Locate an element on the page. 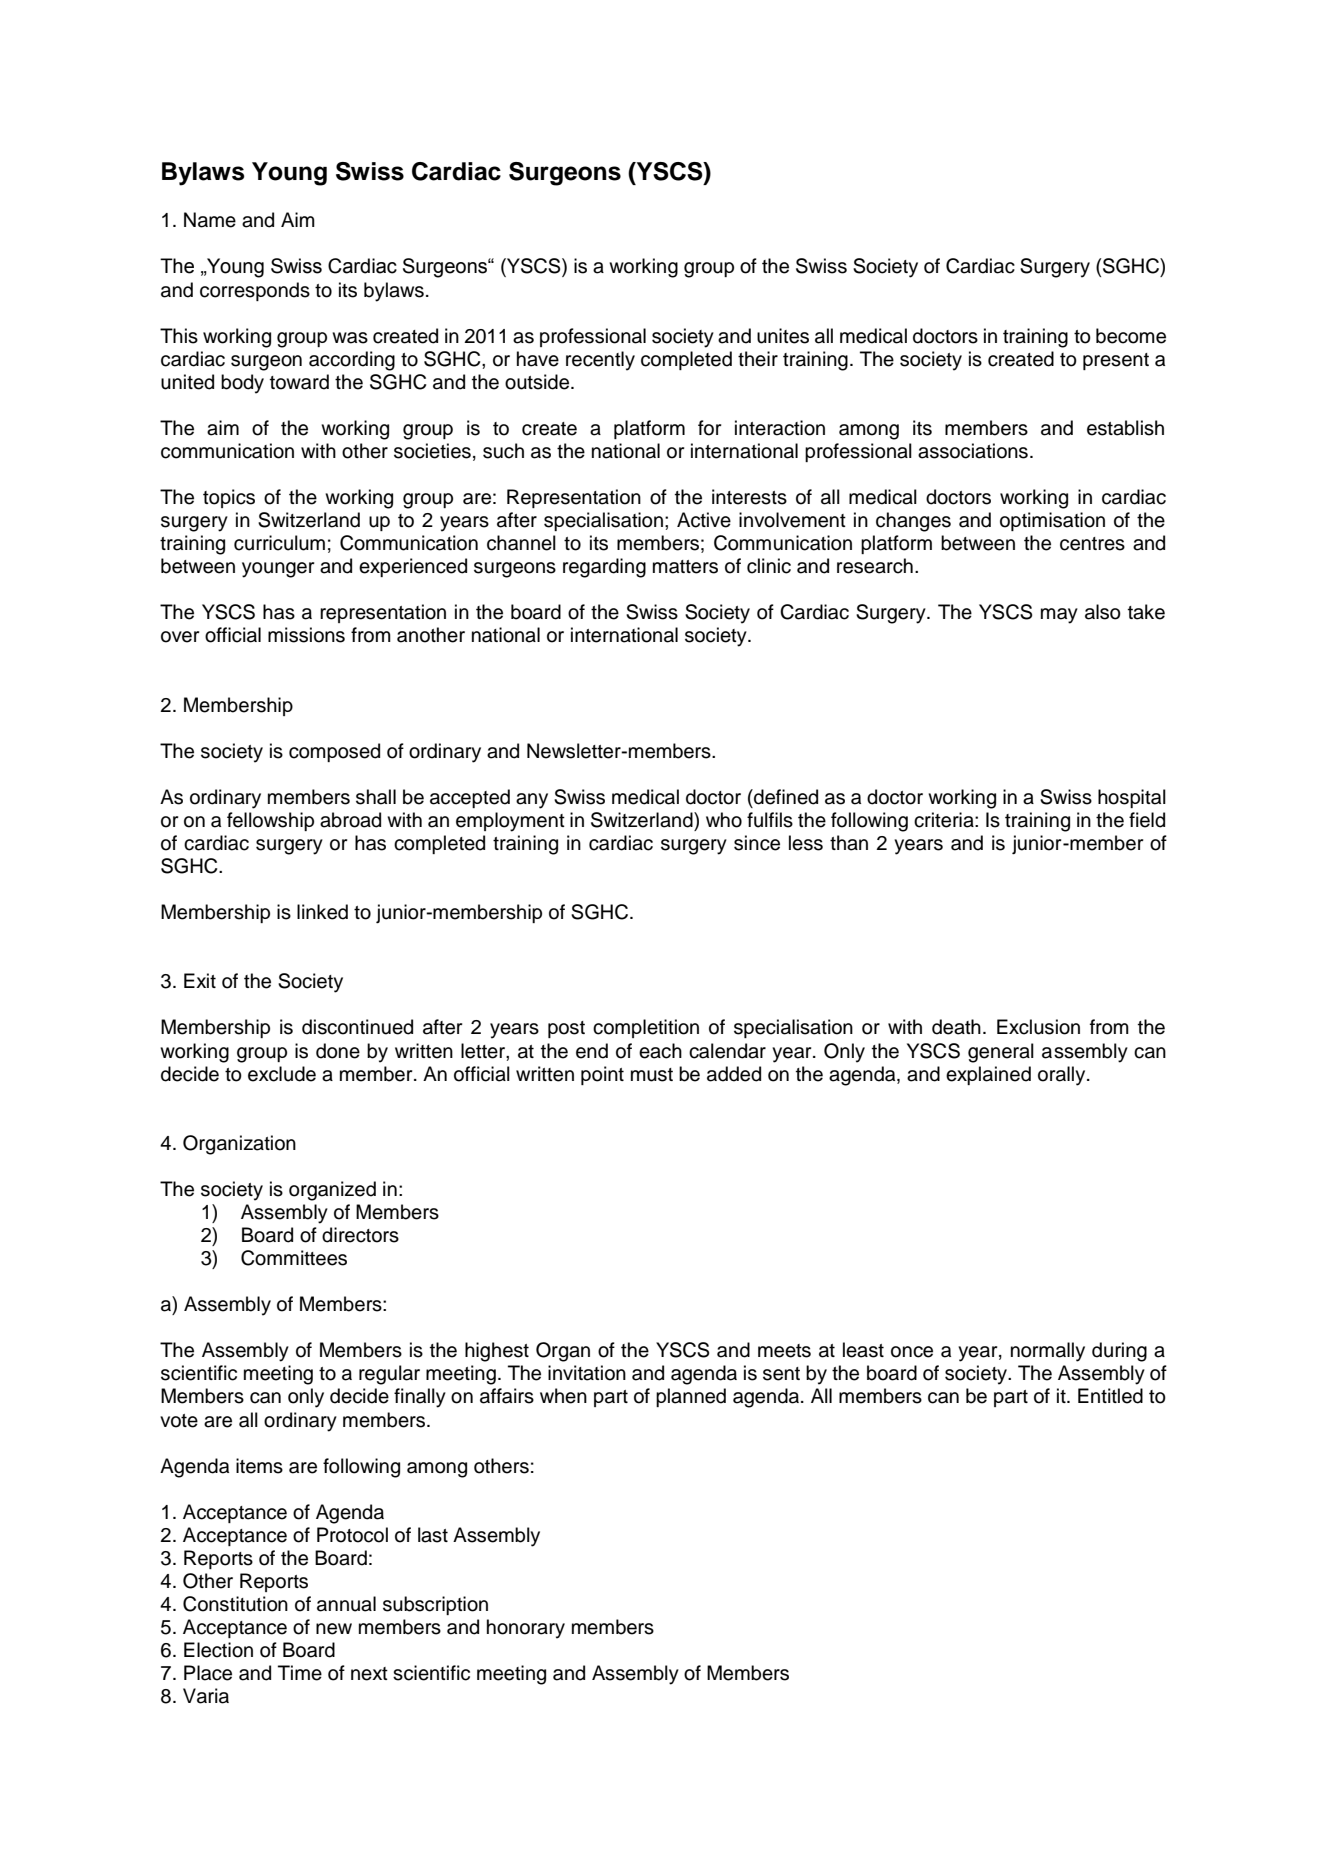 The height and width of the image is (1876, 1327). may is located at coordinates (1059, 616).
